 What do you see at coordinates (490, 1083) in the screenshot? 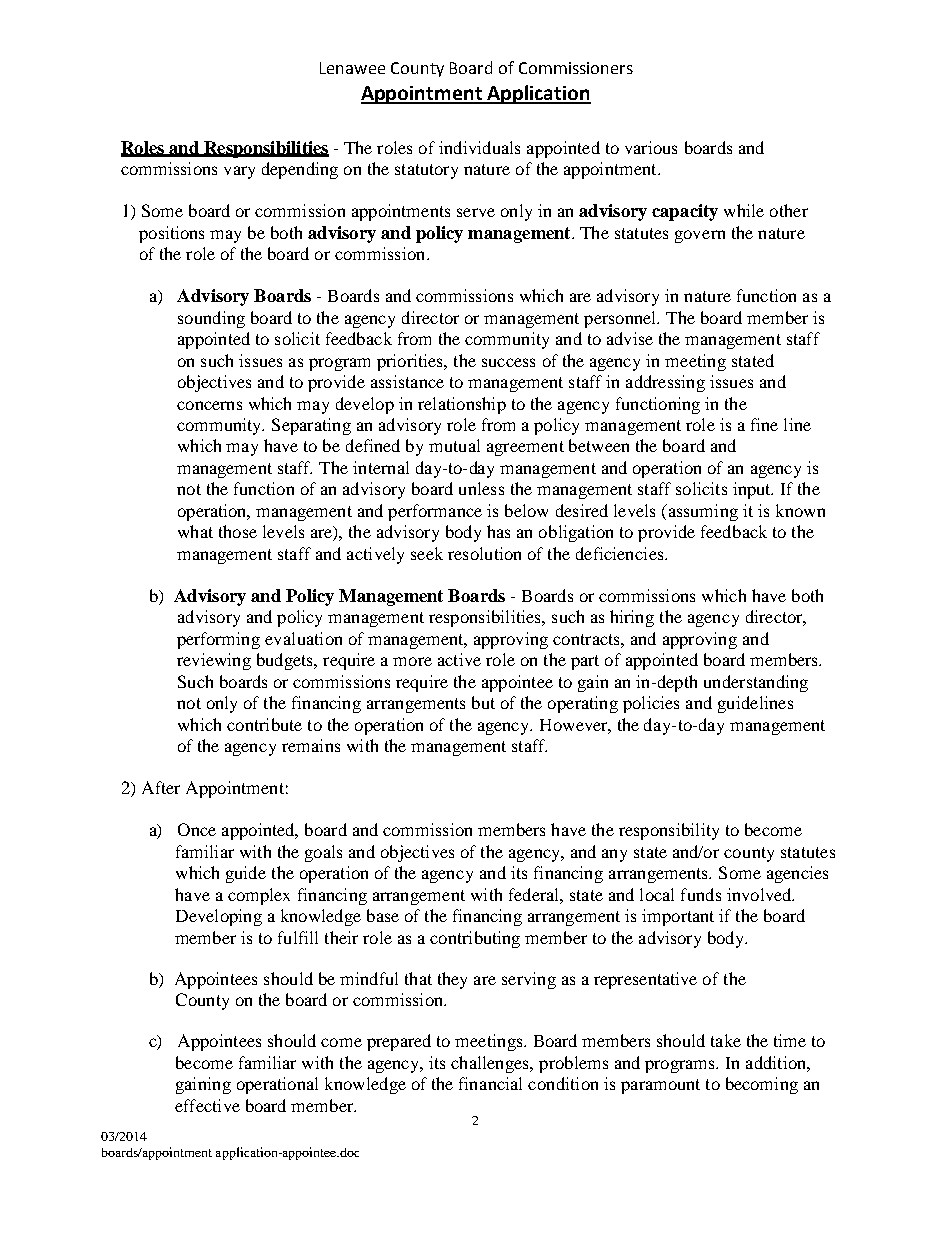
I see `financial` at bounding box center [490, 1083].
